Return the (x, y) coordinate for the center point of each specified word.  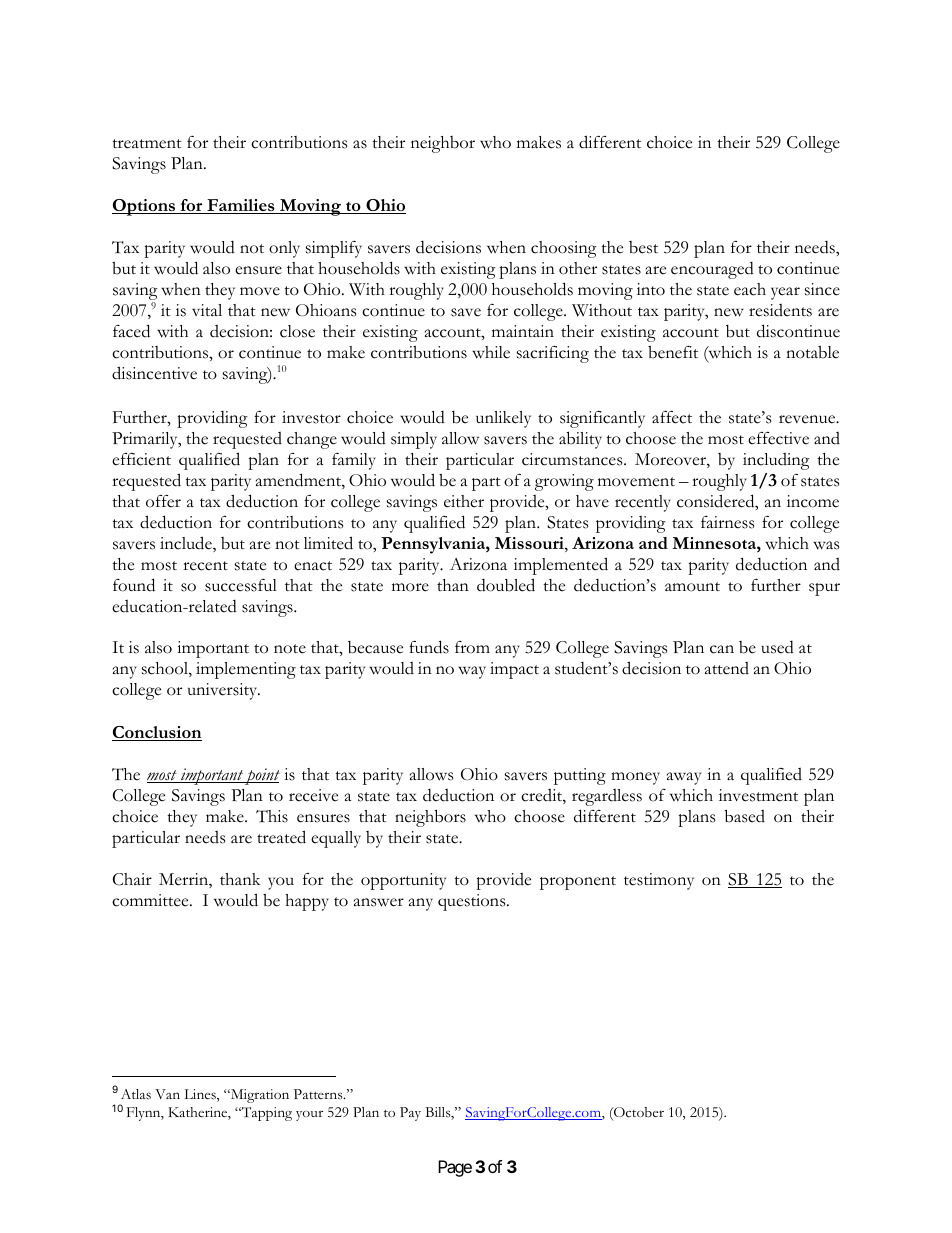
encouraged (712, 270)
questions (473, 902)
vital (207, 310)
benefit (673, 352)
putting (580, 776)
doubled (506, 585)
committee (151, 900)
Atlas (136, 1094)
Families (241, 206)
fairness (727, 522)
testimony (659, 881)
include (187, 544)
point (261, 776)
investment (758, 795)
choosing (564, 249)
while (491, 352)
